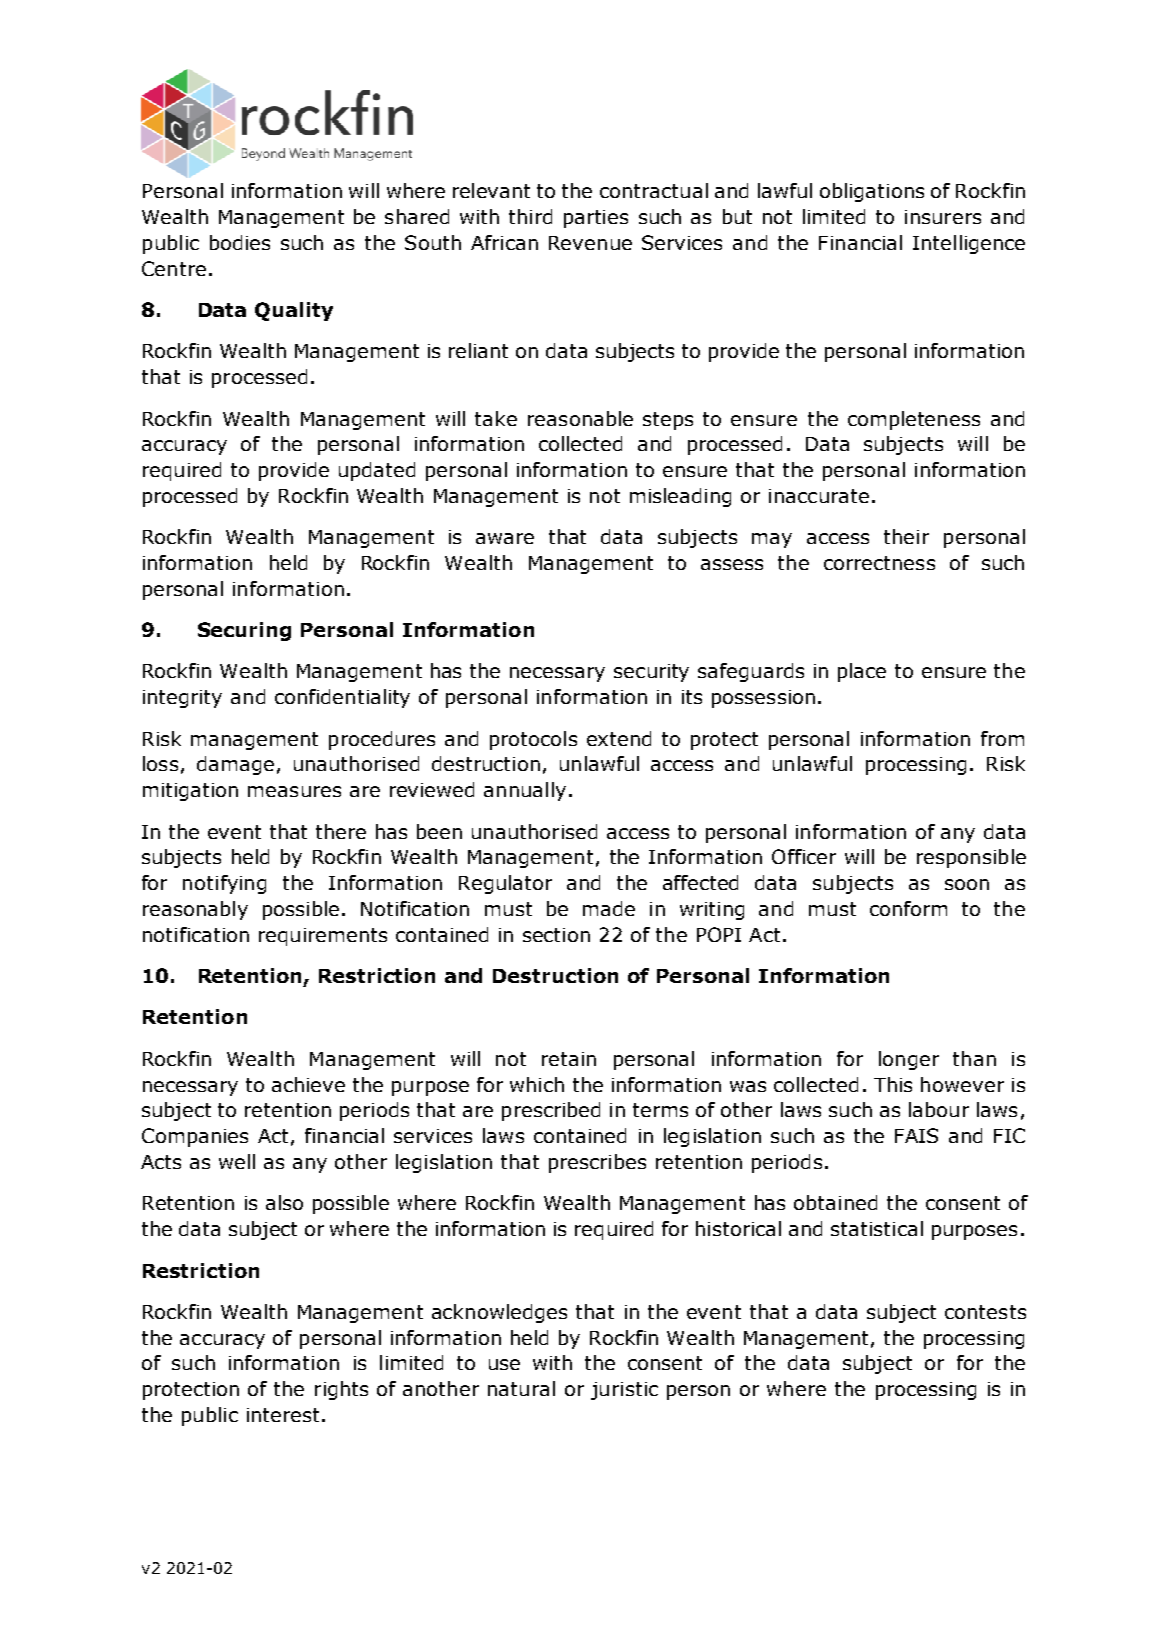  Describe the element at coordinates (525, 791) in the image. I see `annually` at that location.
